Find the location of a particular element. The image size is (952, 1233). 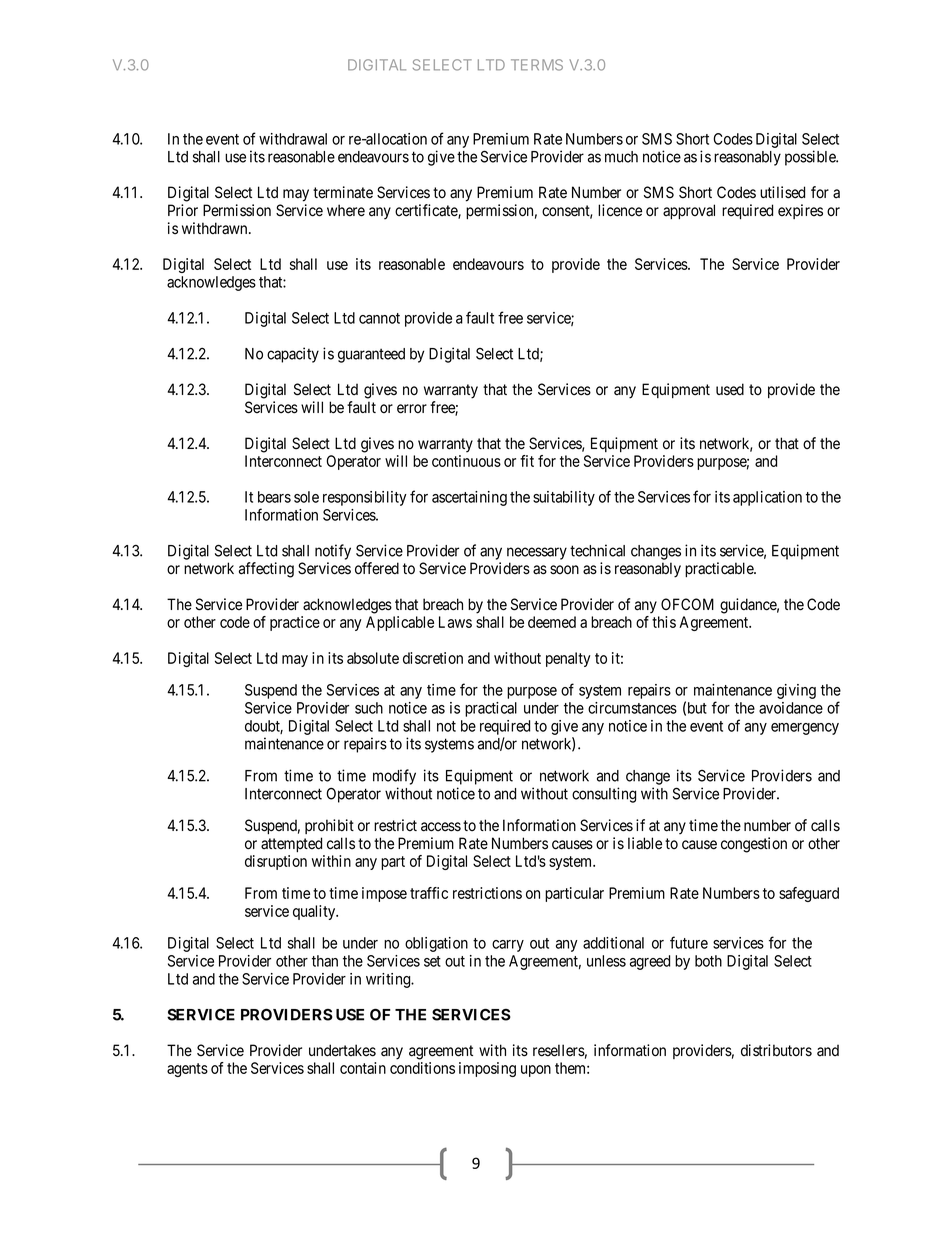

TERMS is located at coordinates (537, 65).
